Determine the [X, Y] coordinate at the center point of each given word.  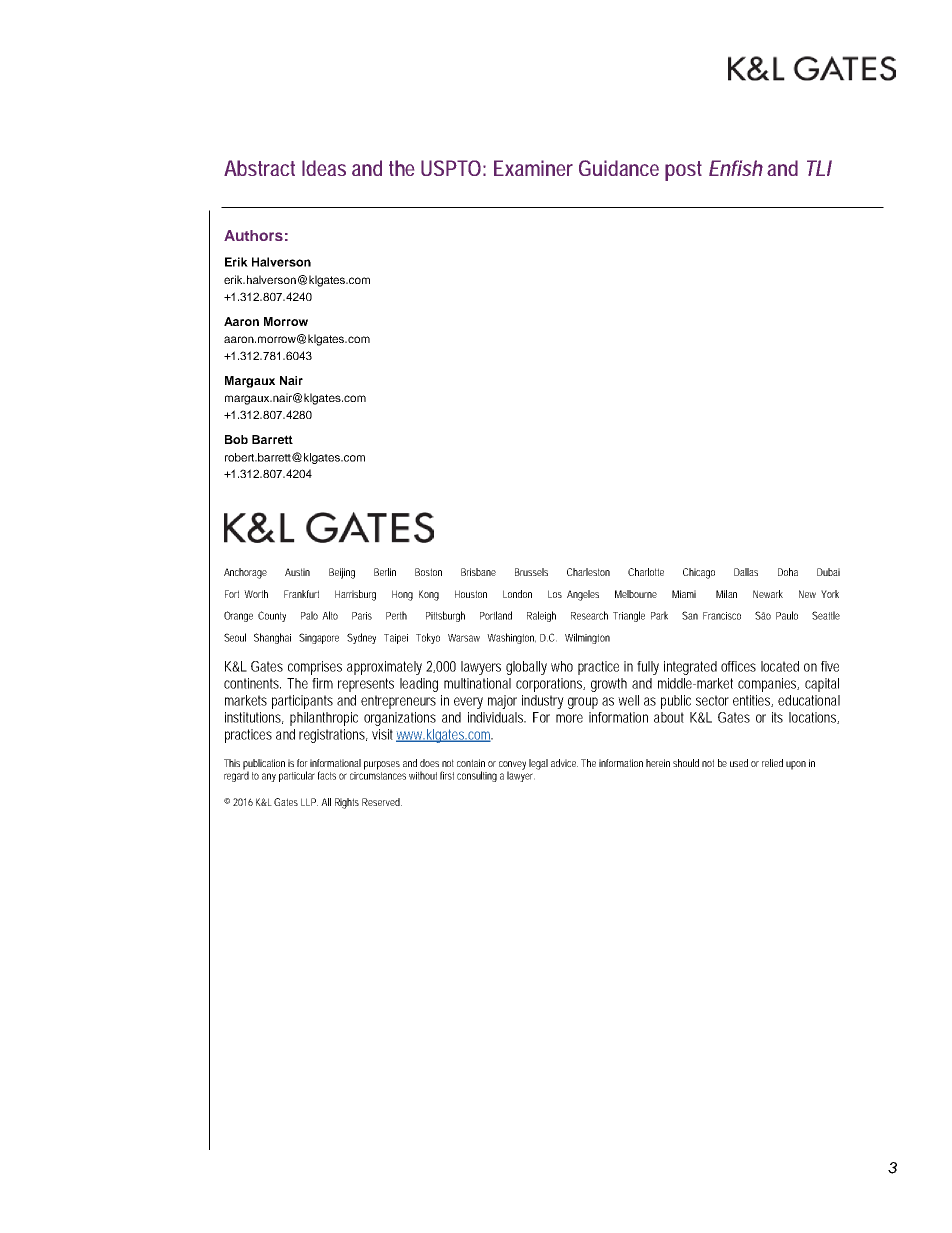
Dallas [746, 572]
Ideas [324, 168]
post [683, 171]
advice [564, 763]
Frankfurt [301, 594]
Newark [768, 594]
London [517, 594]
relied [772, 763]
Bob [236, 439]
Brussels [531, 572]
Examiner [533, 168]
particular [297, 776]
